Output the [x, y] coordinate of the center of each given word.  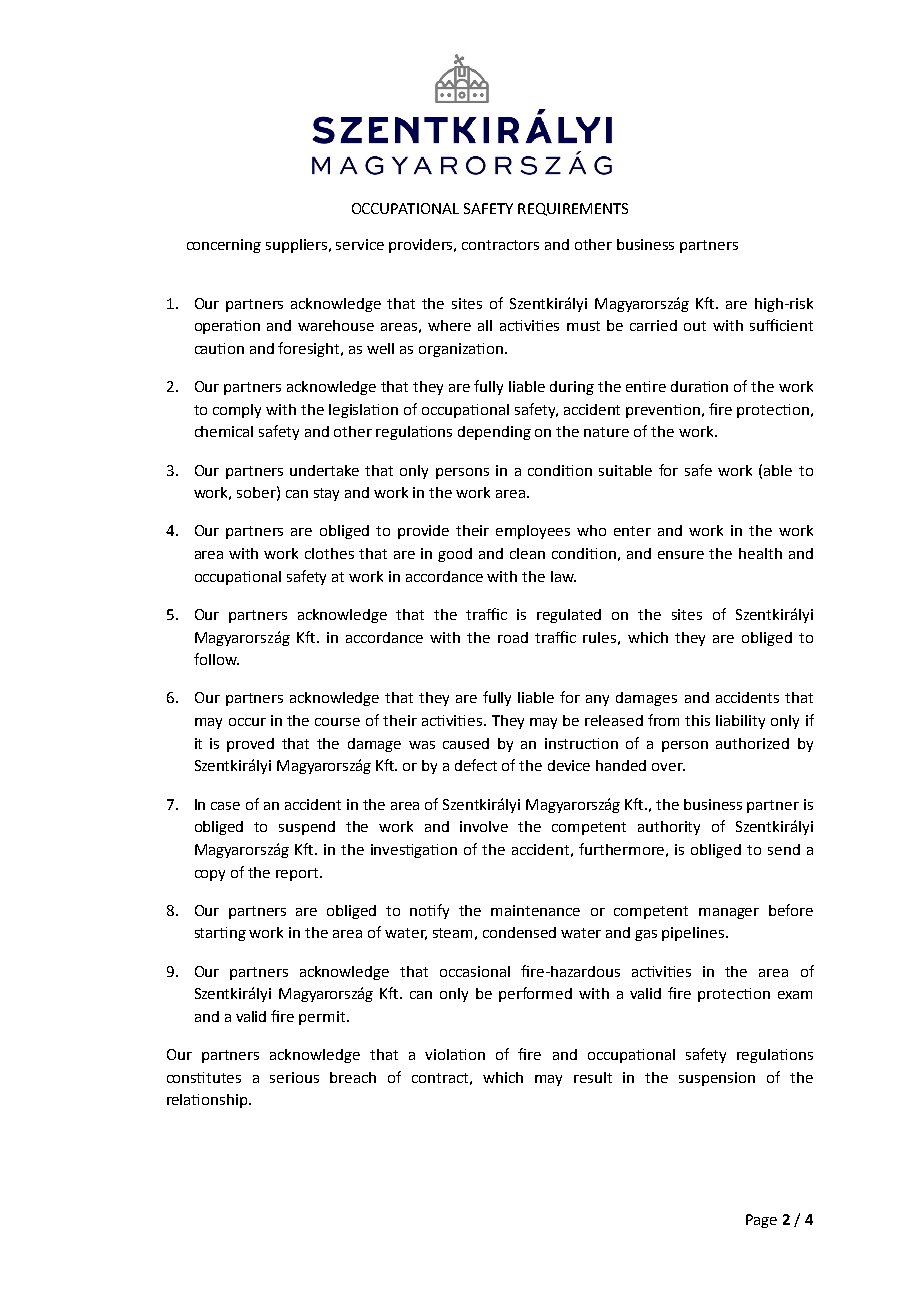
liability [740, 722]
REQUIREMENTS [573, 209]
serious [294, 1077]
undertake [324, 470]
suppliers [298, 246]
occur [247, 722]
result [593, 1077]
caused [466, 743]
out [695, 326]
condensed [519, 932]
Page [761, 1221]
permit [323, 1018]
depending [494, 433]
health [760, 553]
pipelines [694, 934]
